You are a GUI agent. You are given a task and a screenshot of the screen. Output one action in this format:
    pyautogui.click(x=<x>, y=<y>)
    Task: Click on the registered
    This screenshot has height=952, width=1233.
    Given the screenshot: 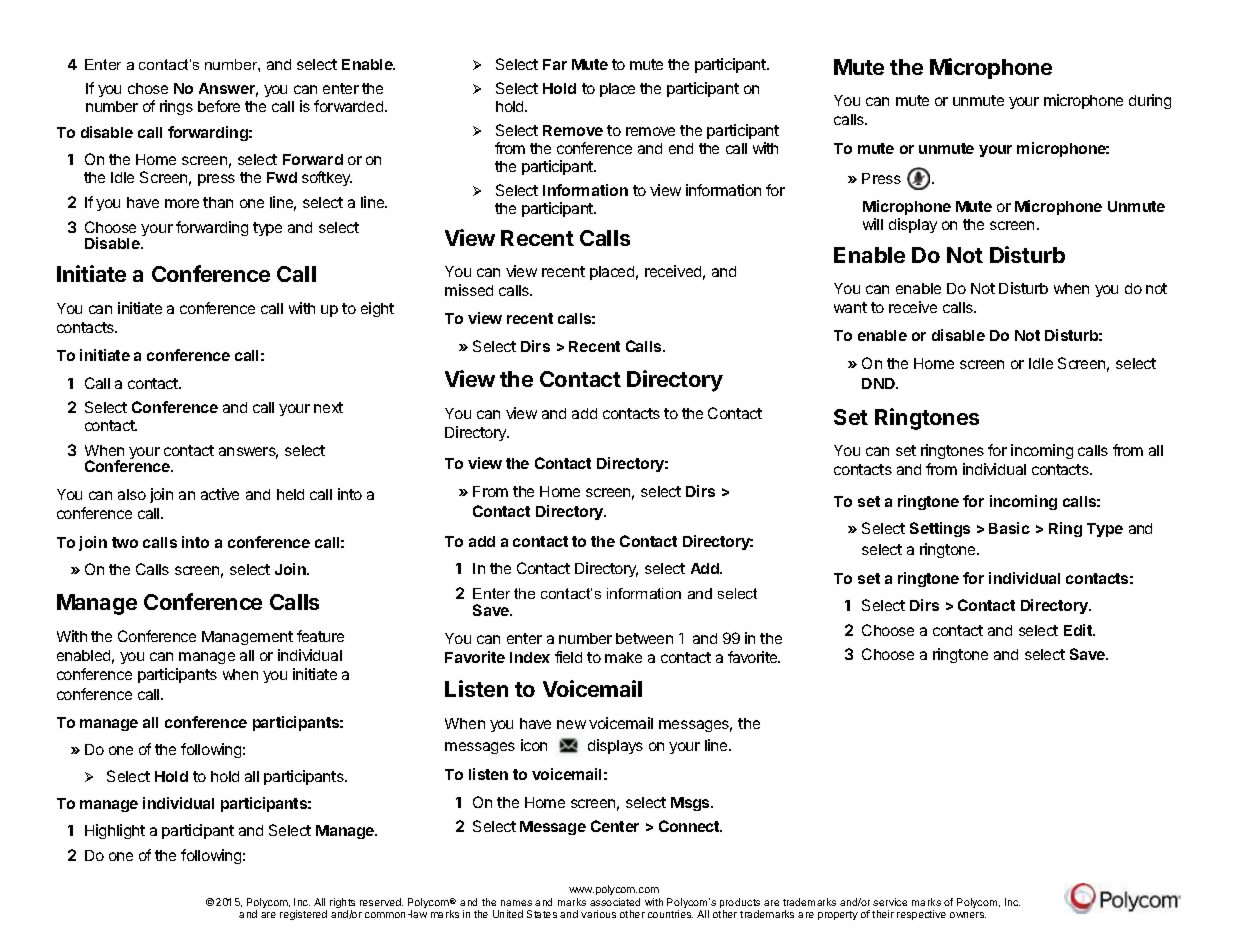 What is the action you would take?
    pyautogui.click(x=303, y=915)
